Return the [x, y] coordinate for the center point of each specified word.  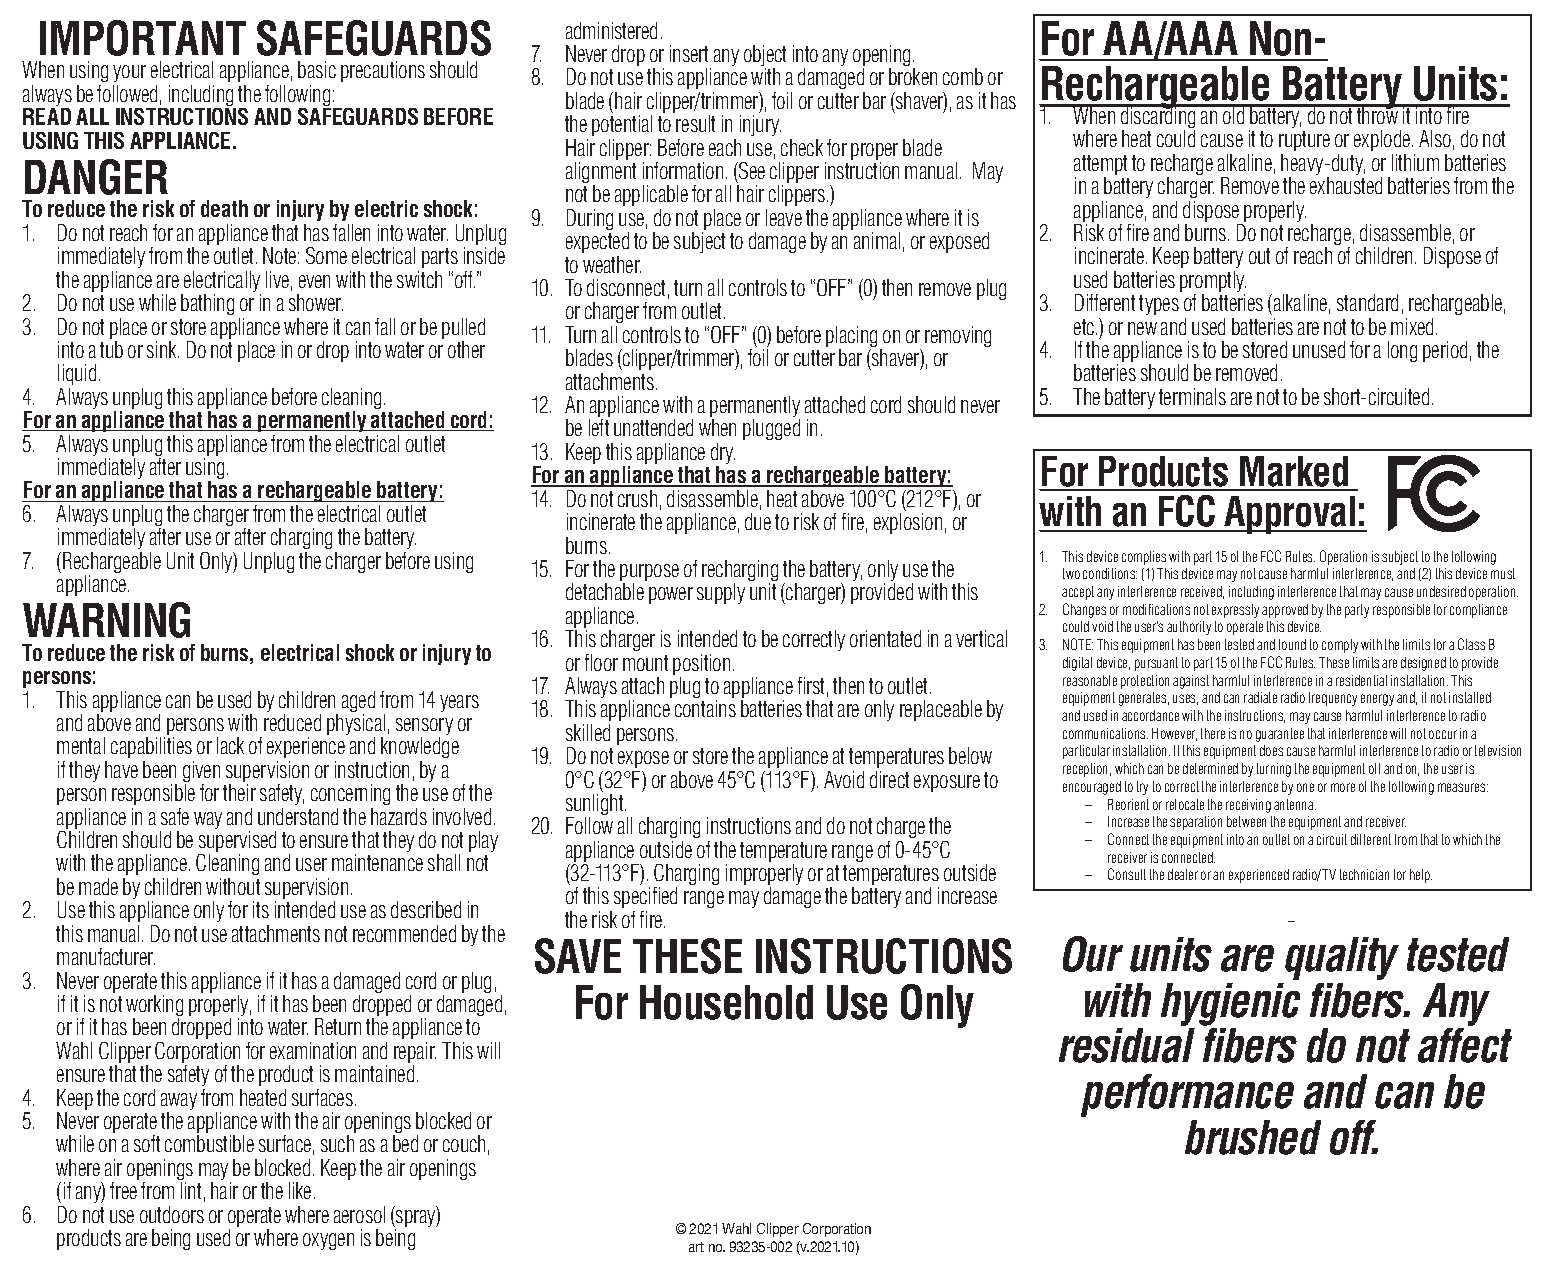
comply [1340, 646]
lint [191, 1190]
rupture [1304, 143]
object [765, 57]
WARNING [106, 620]
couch [464, 1143]
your [129, 75]
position [701, 666]
